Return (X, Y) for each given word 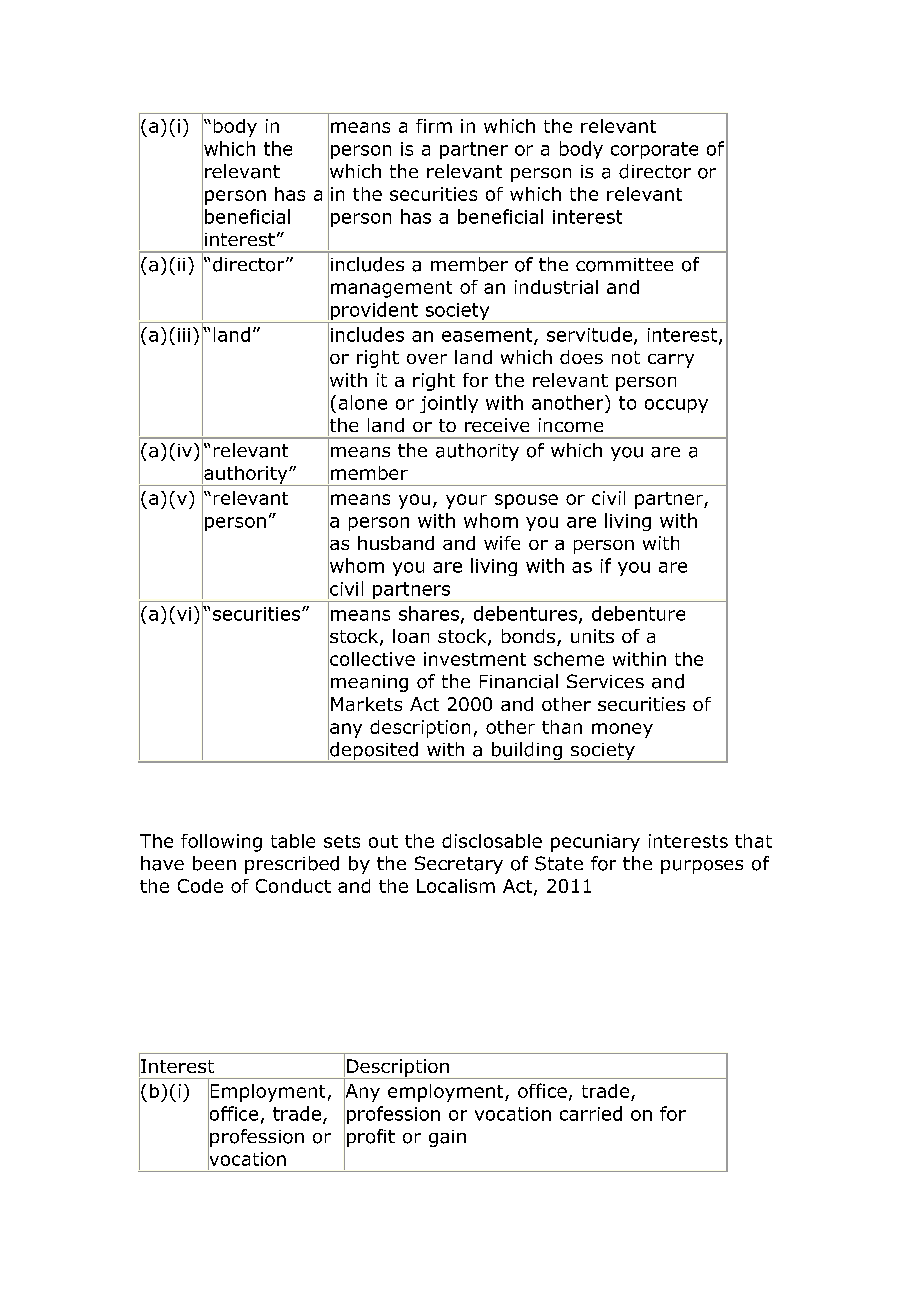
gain (447, 1138)
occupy (676, 406)
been (214, 863)
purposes (702, 867)
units (592, 636)
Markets (366, 704)
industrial (556, 287)
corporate (654, 150)
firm (434, 126)
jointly (449, 404)
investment (475, 659)
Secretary (459, 865)
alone (363, 402)
